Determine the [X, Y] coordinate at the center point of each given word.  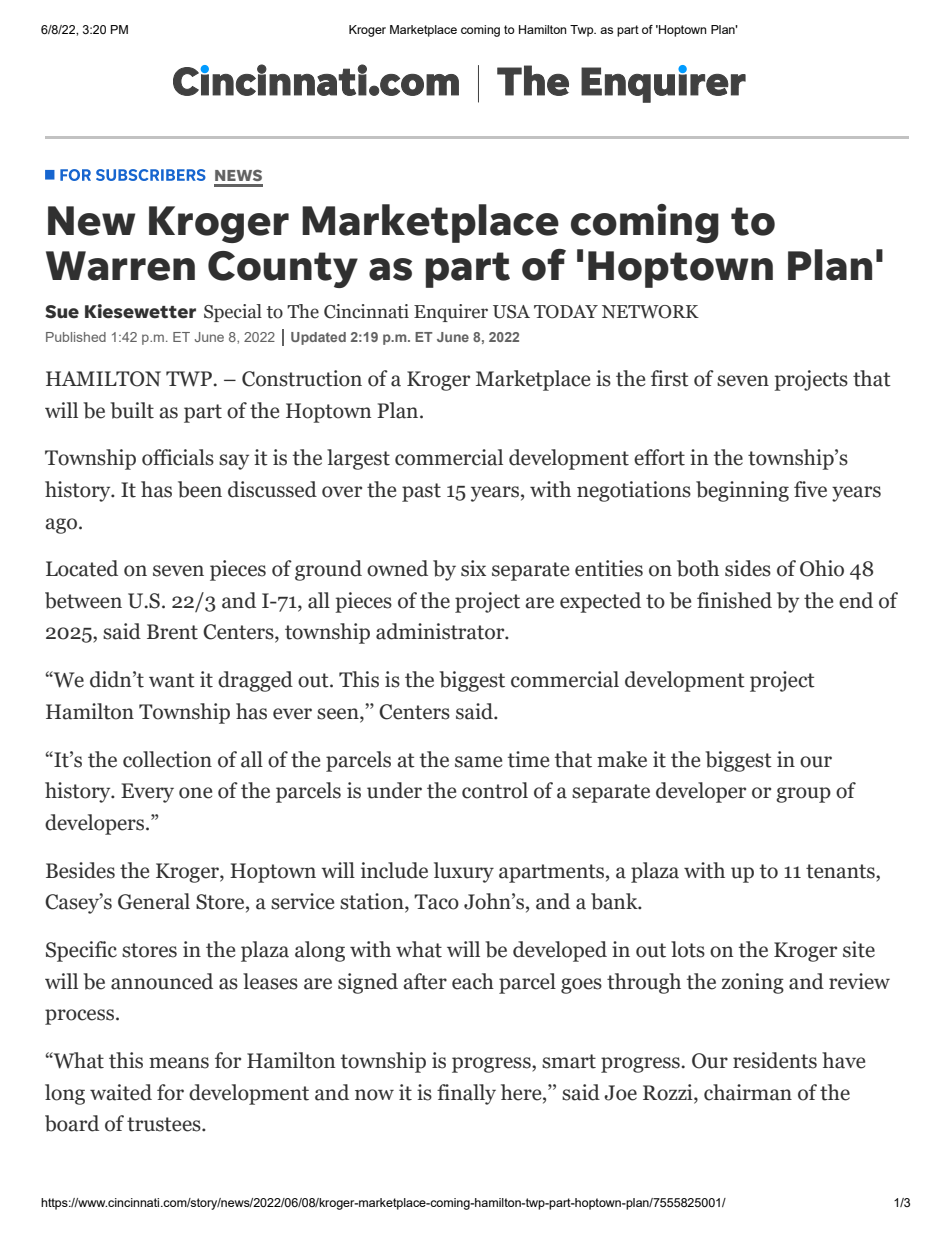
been [200, 489]
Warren [120, 266]
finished [734, 600]
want [172, 680]
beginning [742, 491]
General [154, 901]
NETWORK [650, 312]
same [478, 762]
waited [121, 1092]
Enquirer [451, 313]
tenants [841, 871]
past [421, 492]
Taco [436, 902]
